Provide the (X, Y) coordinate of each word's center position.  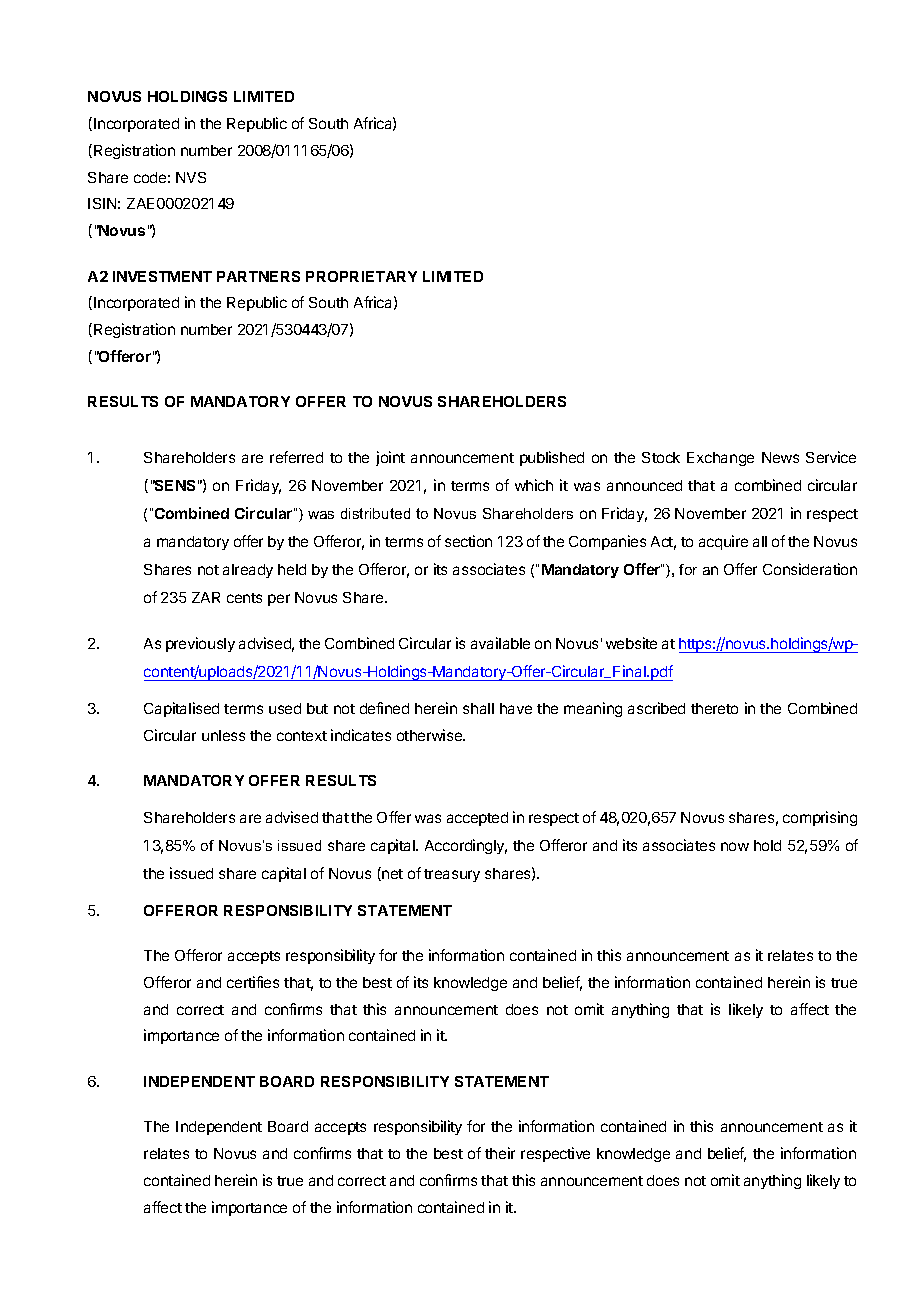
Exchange (720, 459)
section (468, 541)
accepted (477, 819)
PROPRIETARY (361, 276)
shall (478, 708)
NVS (191, 177)
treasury (452, 875)
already (248, 571)
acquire (723, 542)
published (552, 458)
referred (296, 457)
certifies (253, 982)
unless (223, 735)
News (780, 457)
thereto (714, 708)
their (500, 1153)
